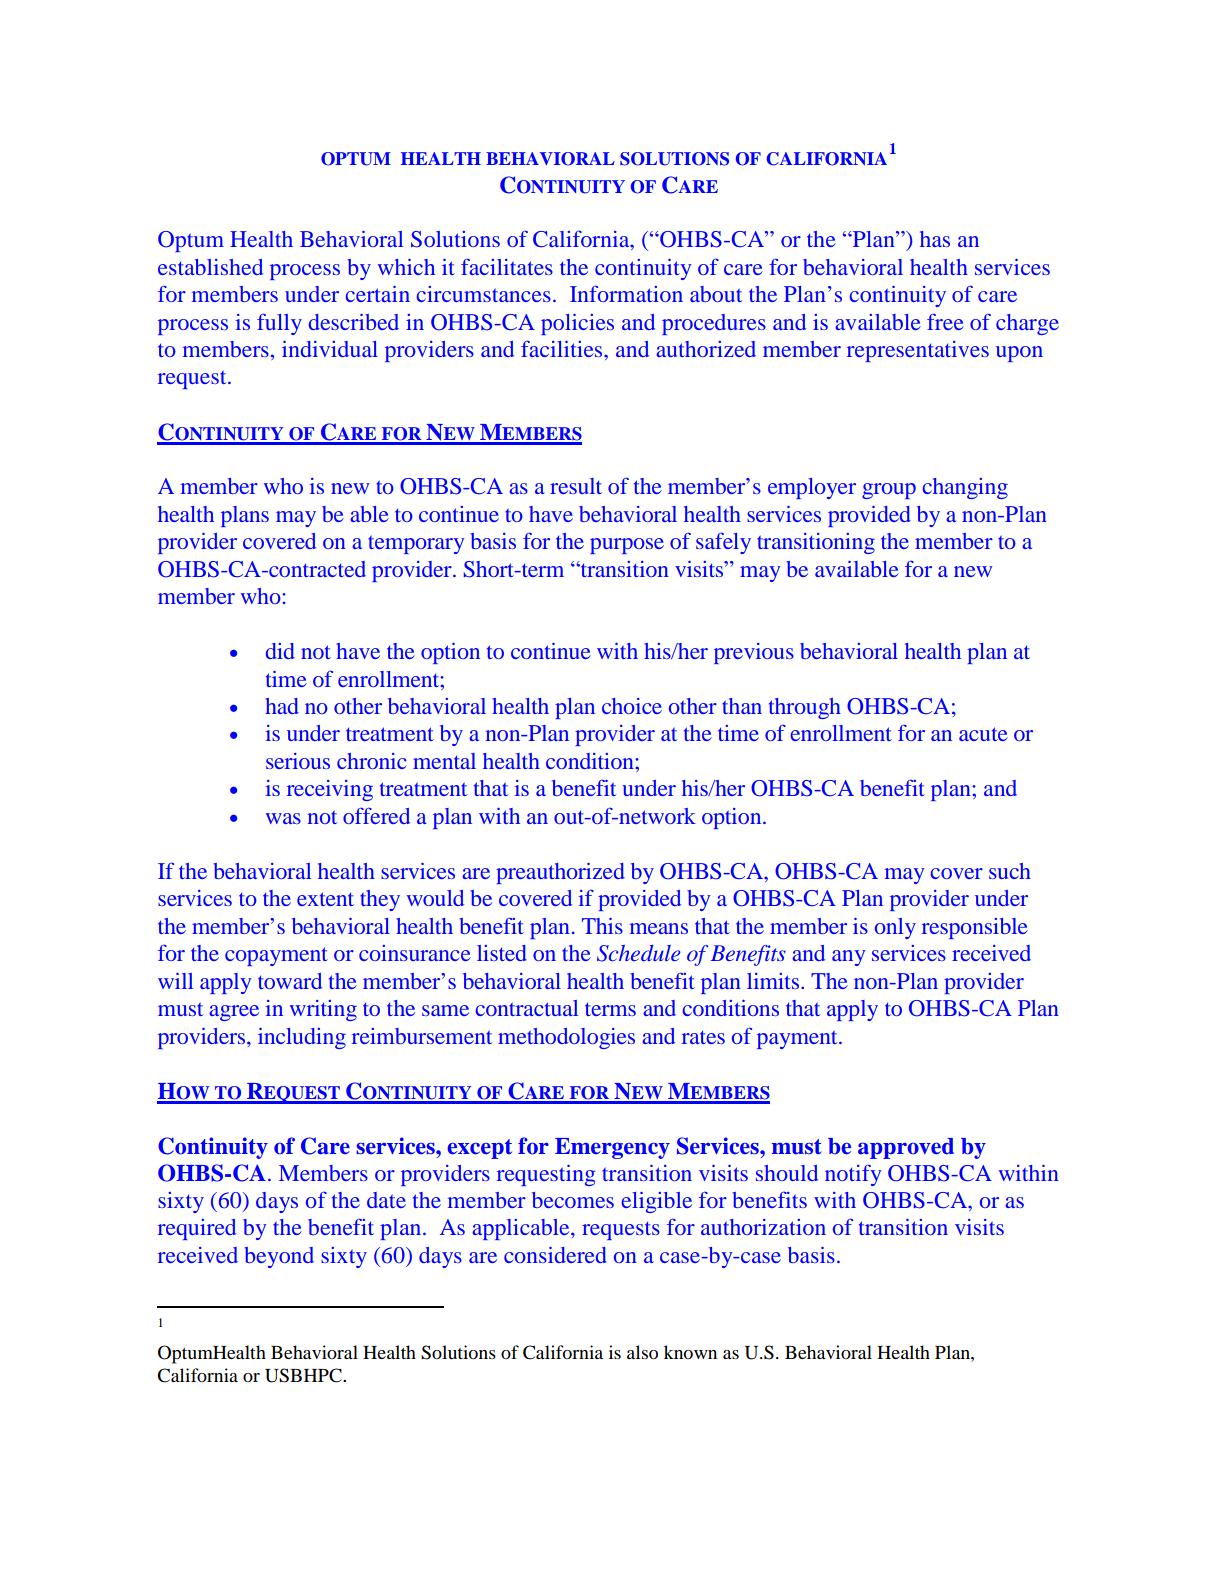 This screenshot has height=1576, width=1218. I want to click on choice, so click(632, 706).
